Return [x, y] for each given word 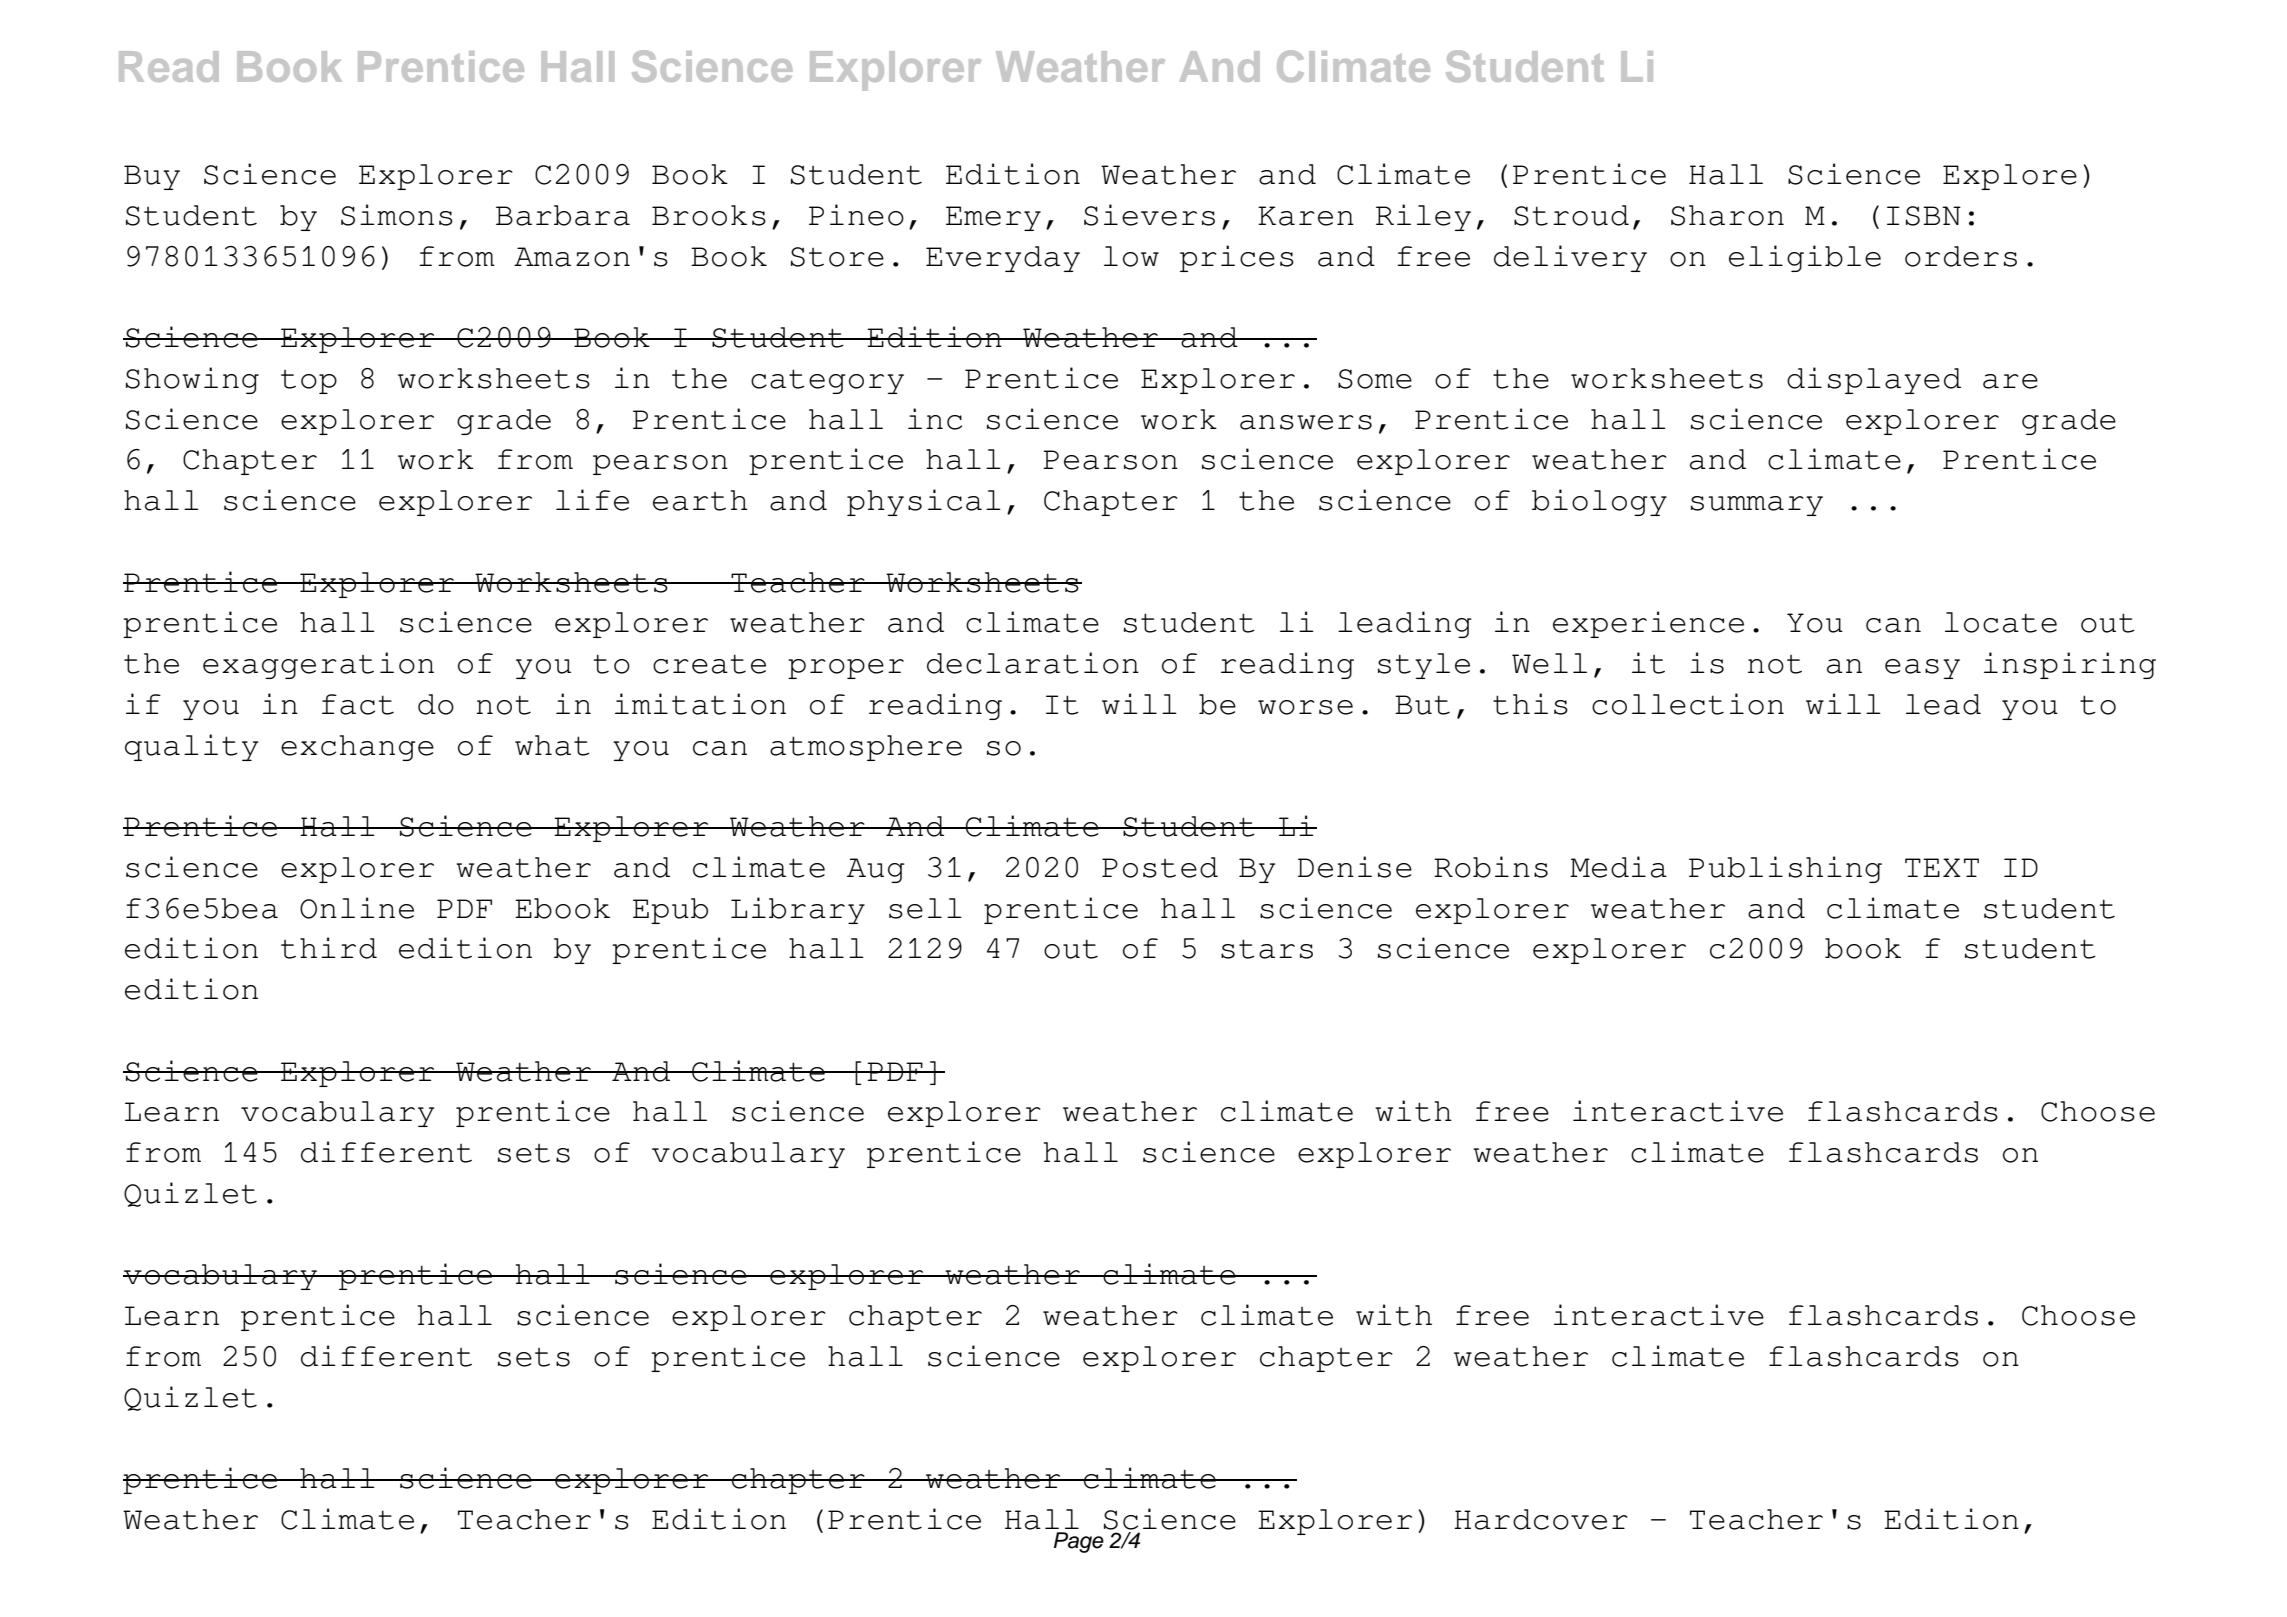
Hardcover [1541, 1519]
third [329, 948]
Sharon [1727, 215]
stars [1267, 949]
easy [1922, 669]
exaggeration [318, 665]
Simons [397, 215]
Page [1079, 1542]
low [1131, 256]
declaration [1033, 663]
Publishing [1785, 869]
